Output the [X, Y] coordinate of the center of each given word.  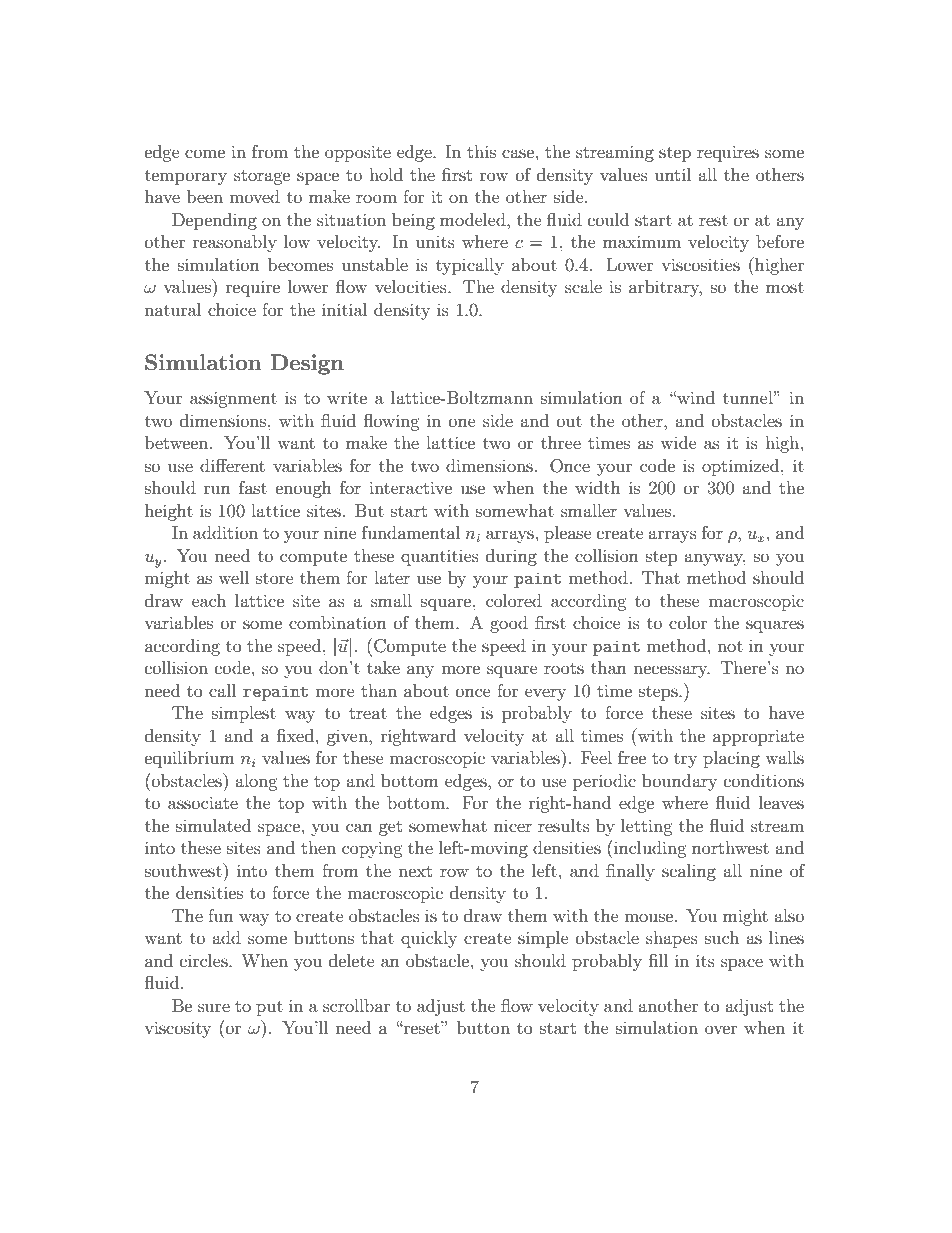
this [481, 151]
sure [214, 1007]
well [233, 577]
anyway [715, 559]
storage [262, 177]
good [509, 624]
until [673, 174]
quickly [429, 939]
